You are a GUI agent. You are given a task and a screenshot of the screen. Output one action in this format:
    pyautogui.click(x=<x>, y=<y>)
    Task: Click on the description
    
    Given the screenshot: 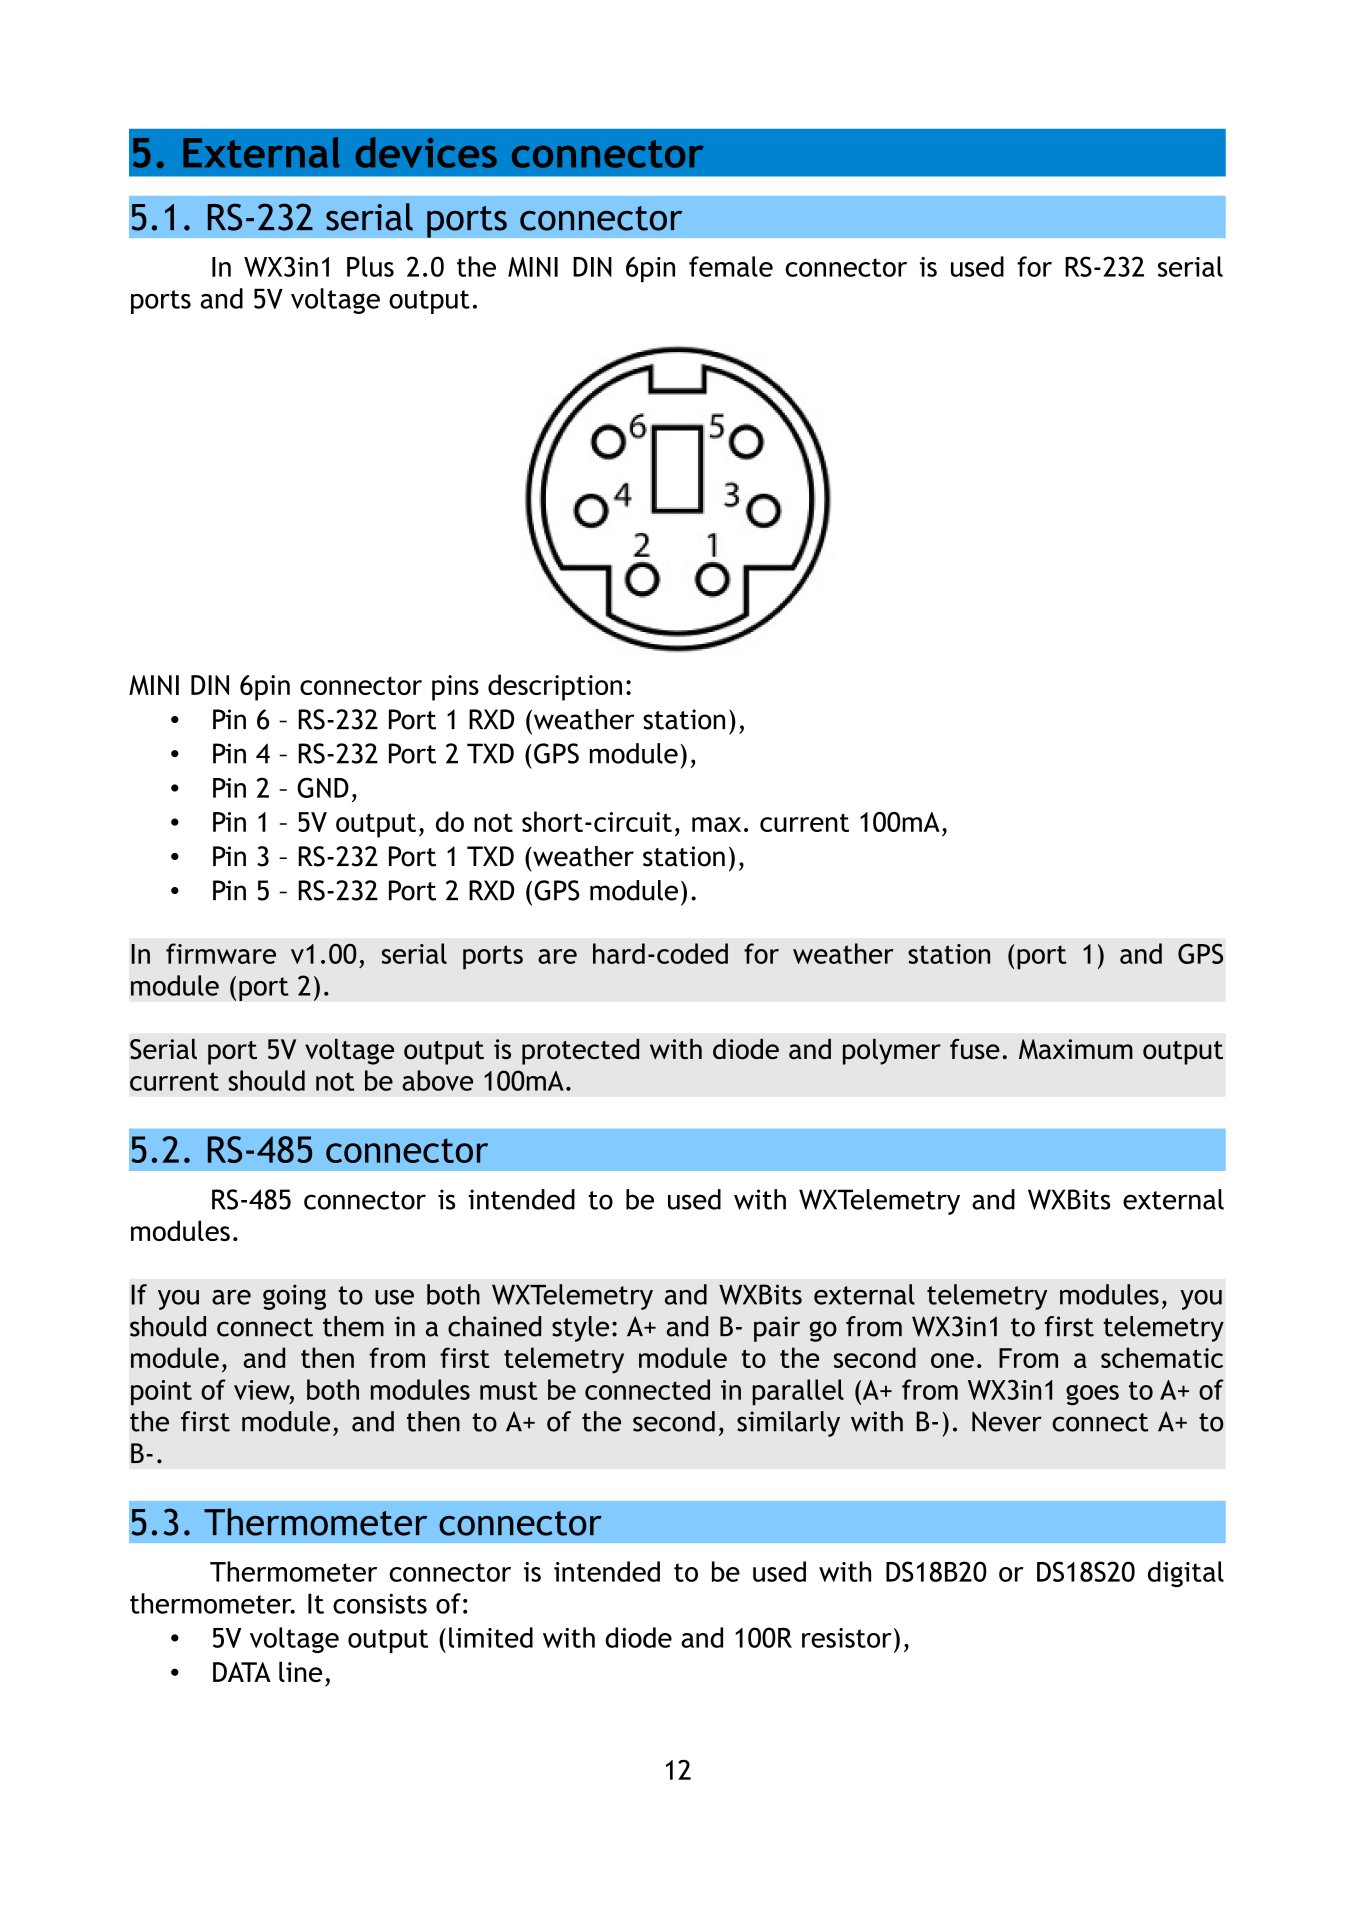 What is the action you would take?
    pyautogui.click(x=555, y=687)
